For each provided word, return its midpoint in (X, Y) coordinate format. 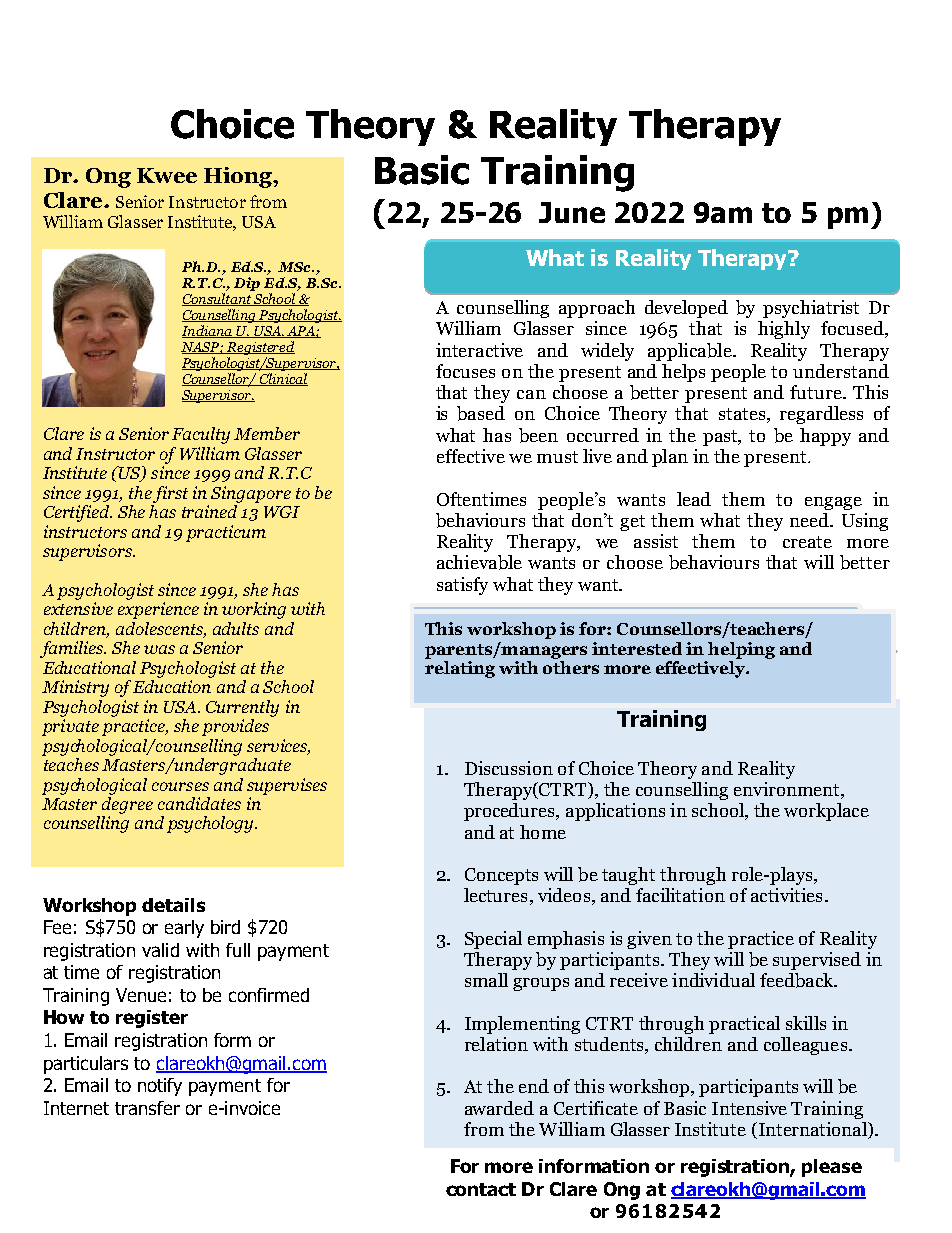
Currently (242, 708)
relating (460, 669)
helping (741, 650)
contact (481, 1189)
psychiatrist (811, 309)
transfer (147, 1108)
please (832, 1168)
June (572, 212)
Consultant (217, 299)
